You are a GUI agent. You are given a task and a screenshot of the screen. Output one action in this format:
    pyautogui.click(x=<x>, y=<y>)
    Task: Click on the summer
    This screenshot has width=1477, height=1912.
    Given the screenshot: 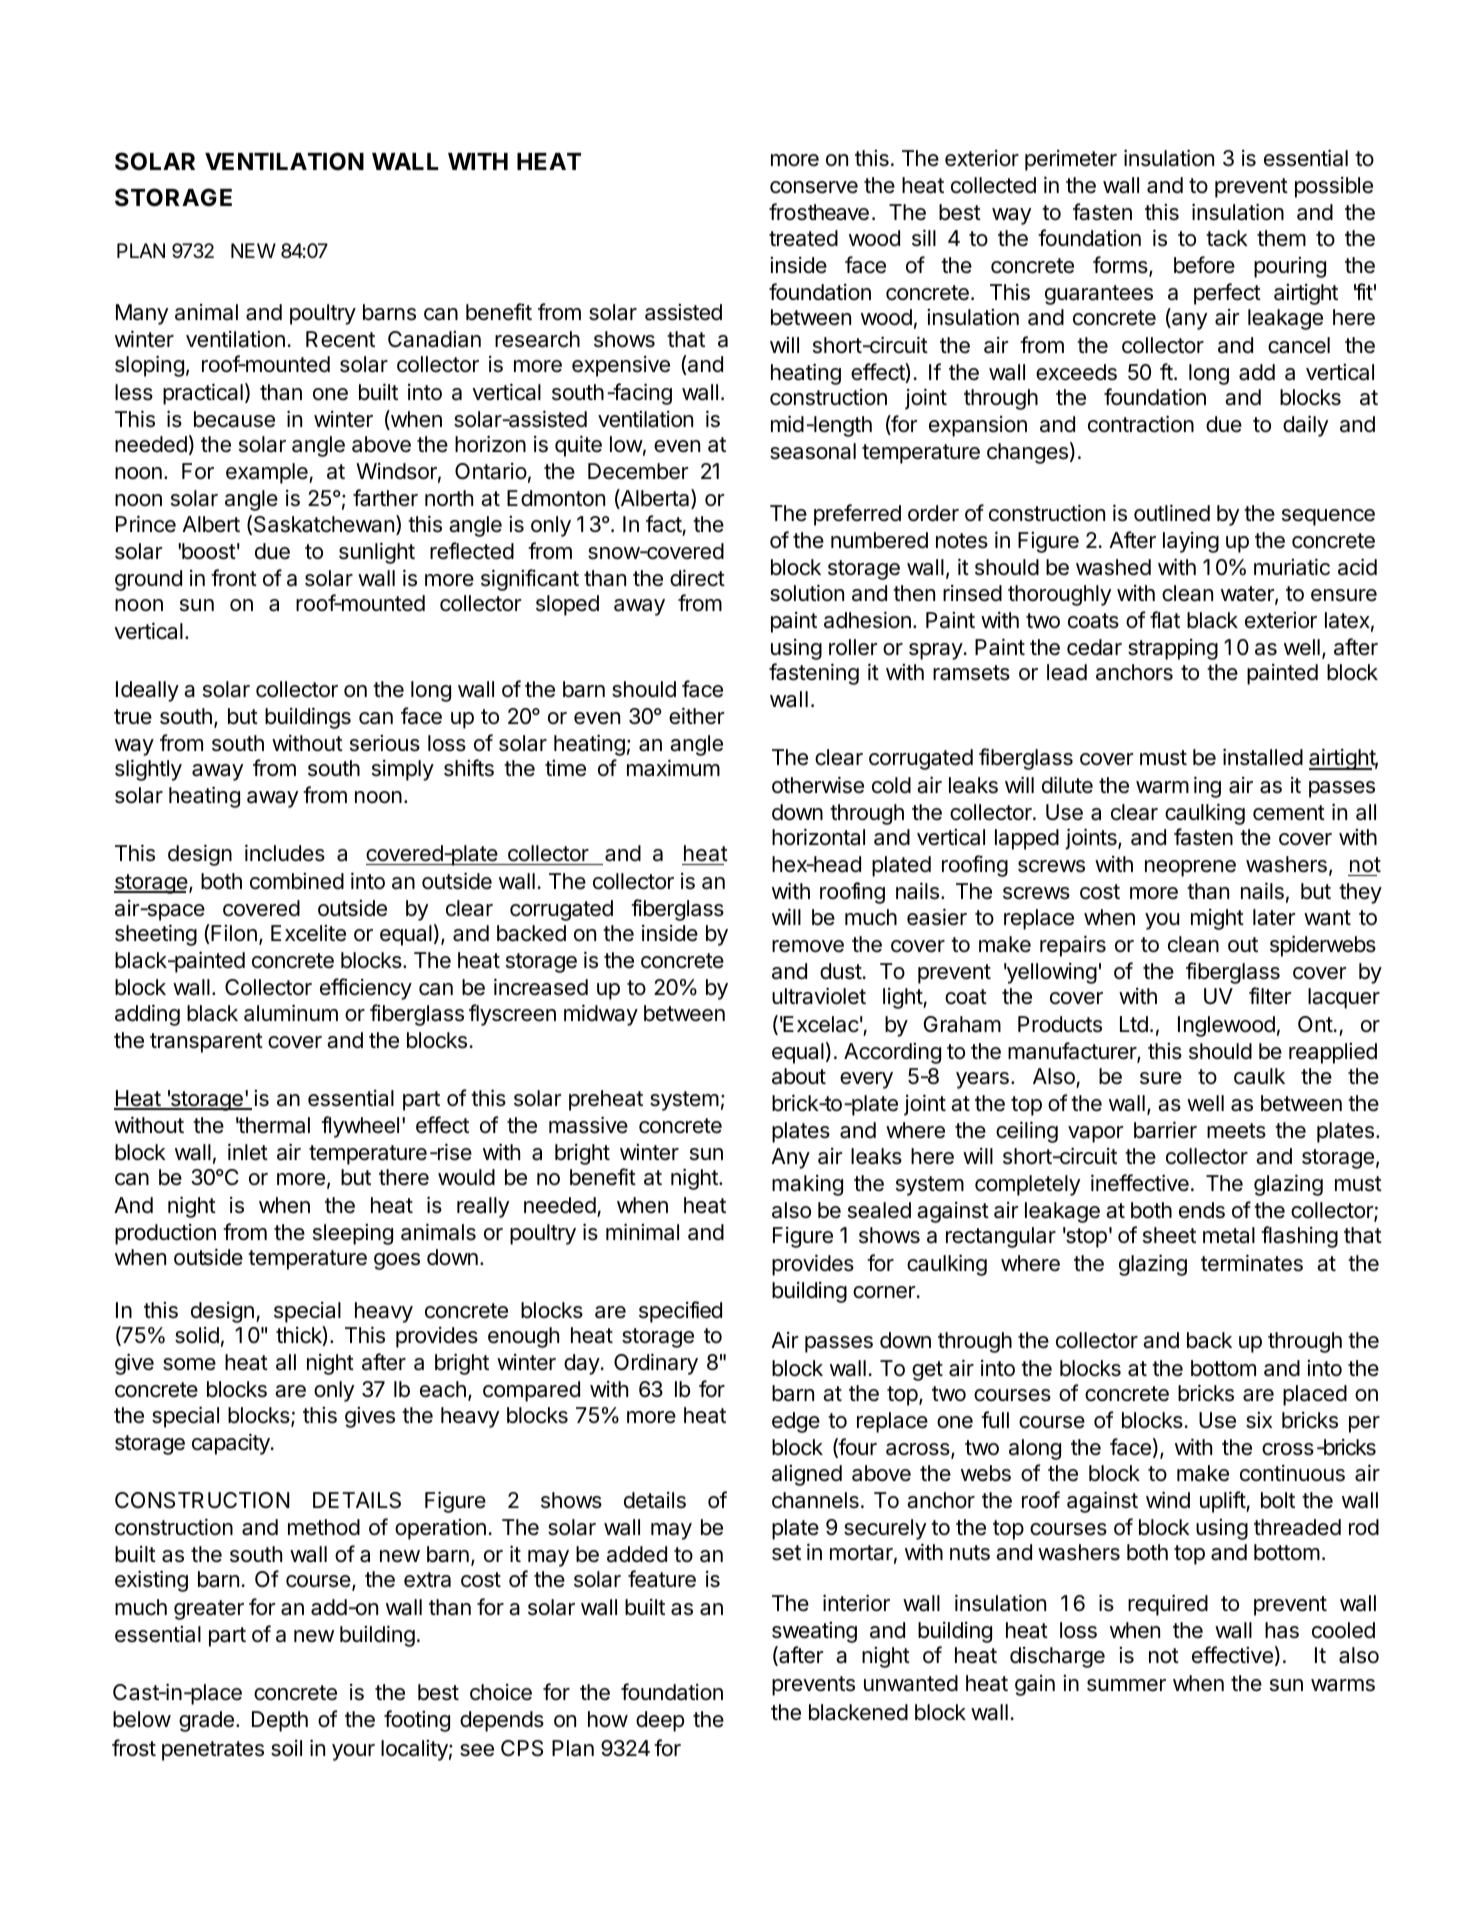 What is the action you would take?
    pyautogui.click(x=1126, y=1685)
